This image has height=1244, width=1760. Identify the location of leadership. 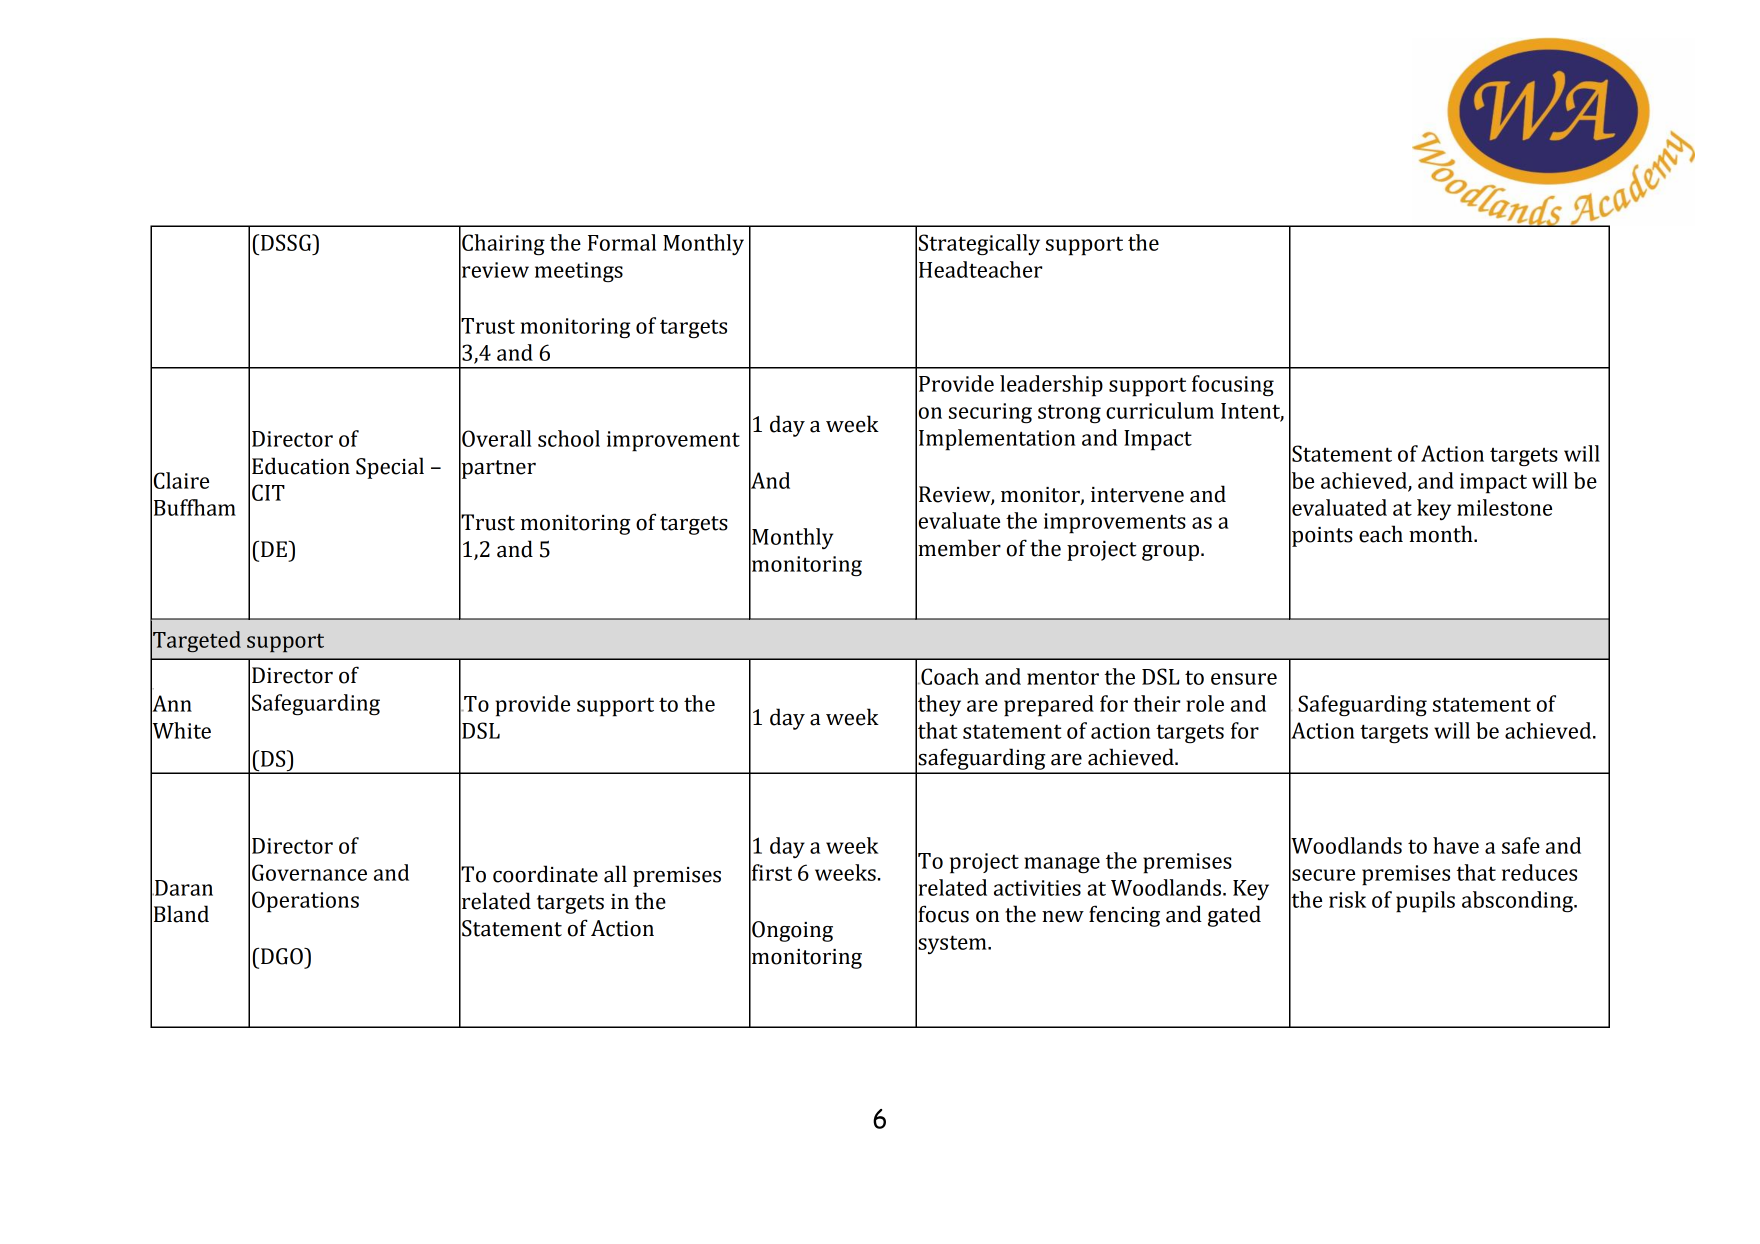
(1051, 386).
